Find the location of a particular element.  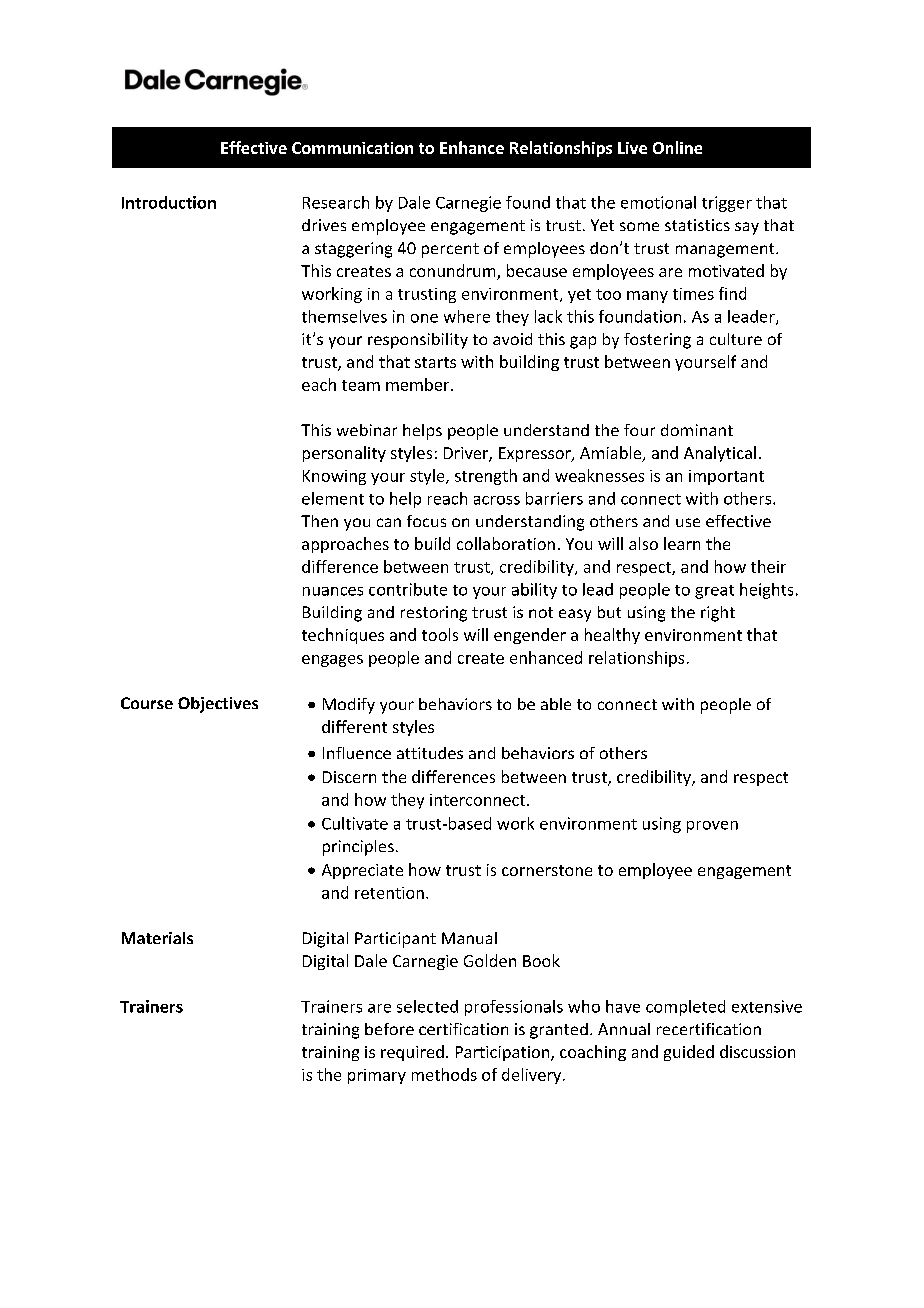

proven is located at coordinates (712, 827).
